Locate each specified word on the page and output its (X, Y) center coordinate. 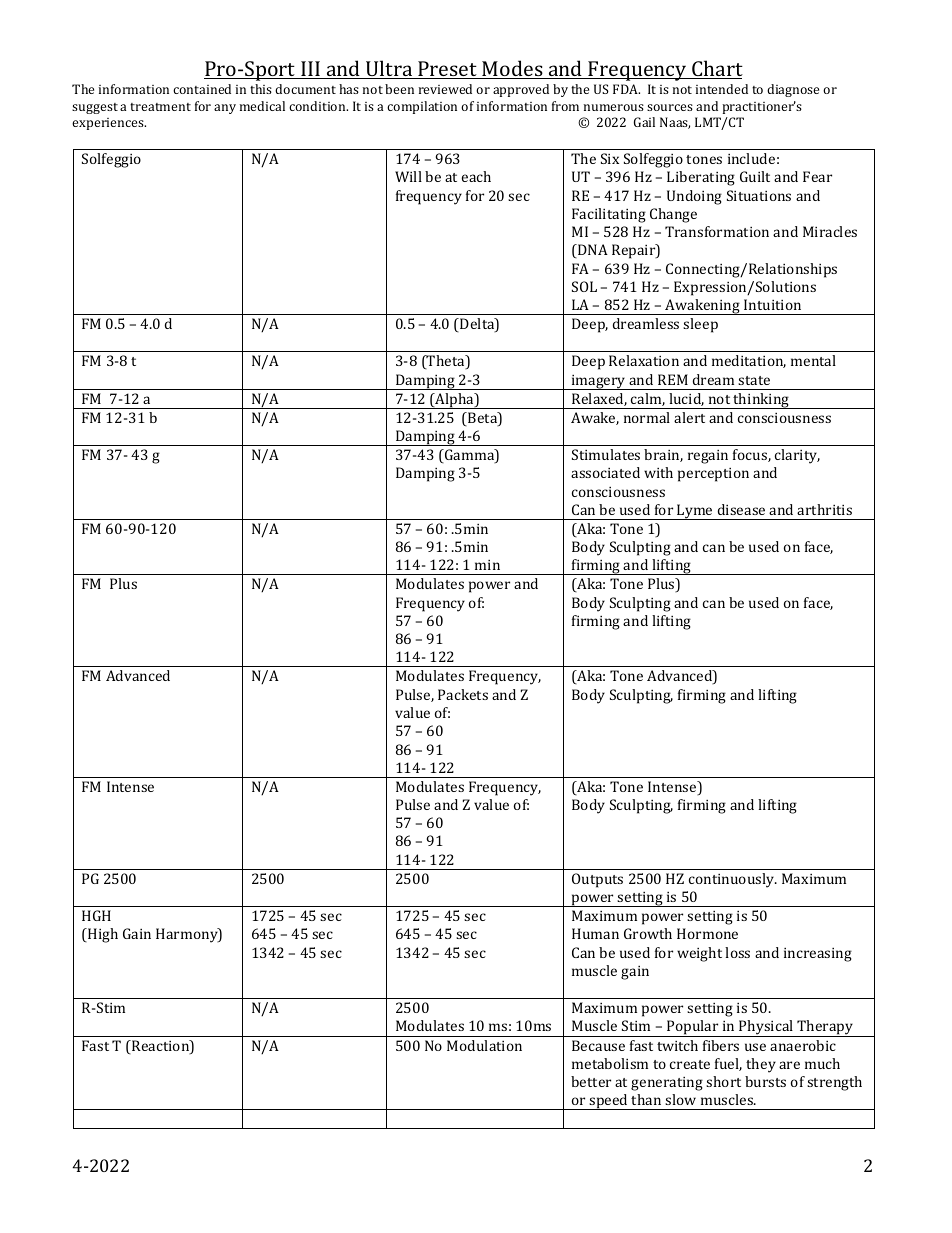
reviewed (445, 89)
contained (202, 89)
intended (722, 89)
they (761, 1065)
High (102, 935)
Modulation (484, 1045)
